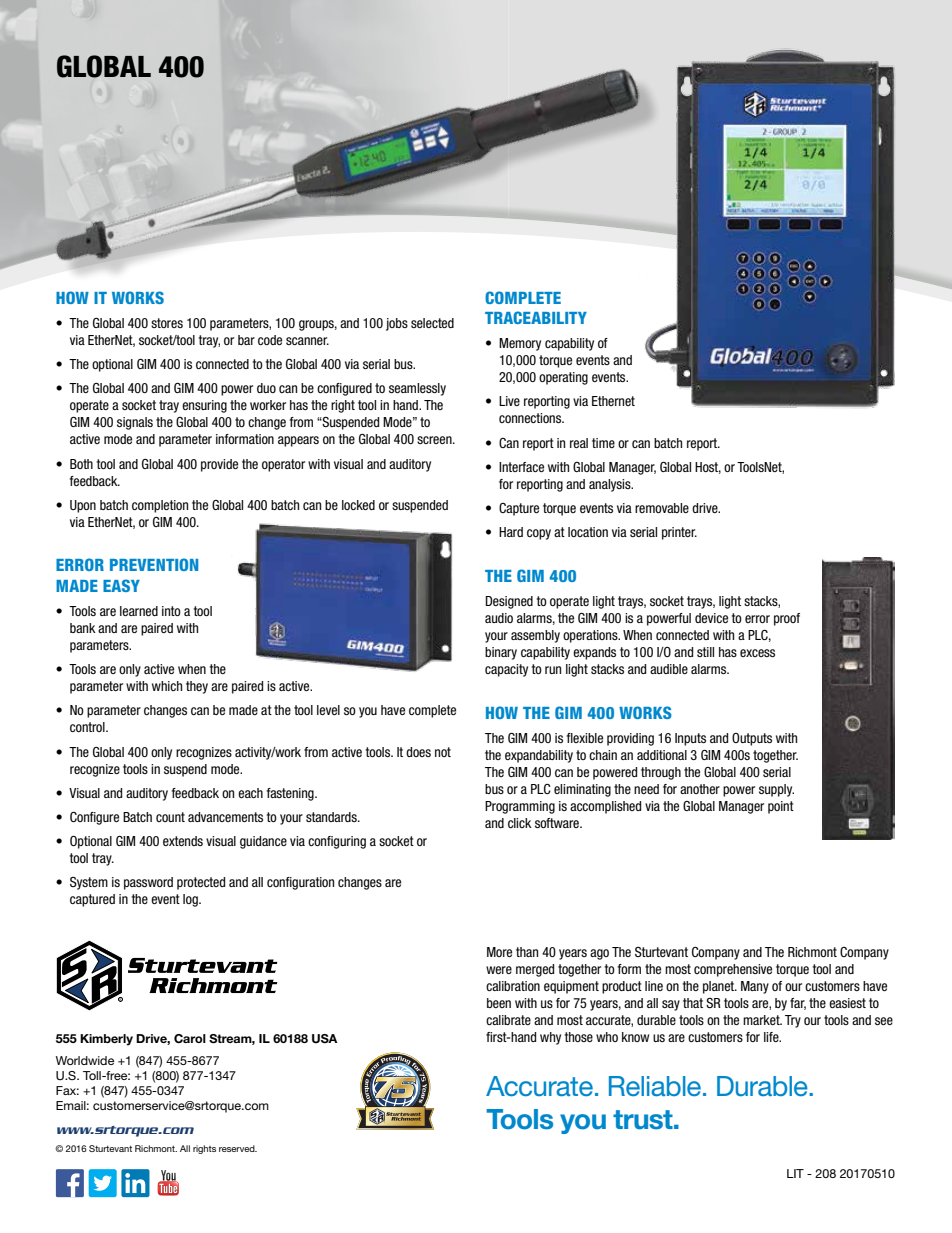 The width and height of the page is (952, 1233). Describe the element at coordinates (167, 323) in the page. I see `stores` at that location.
